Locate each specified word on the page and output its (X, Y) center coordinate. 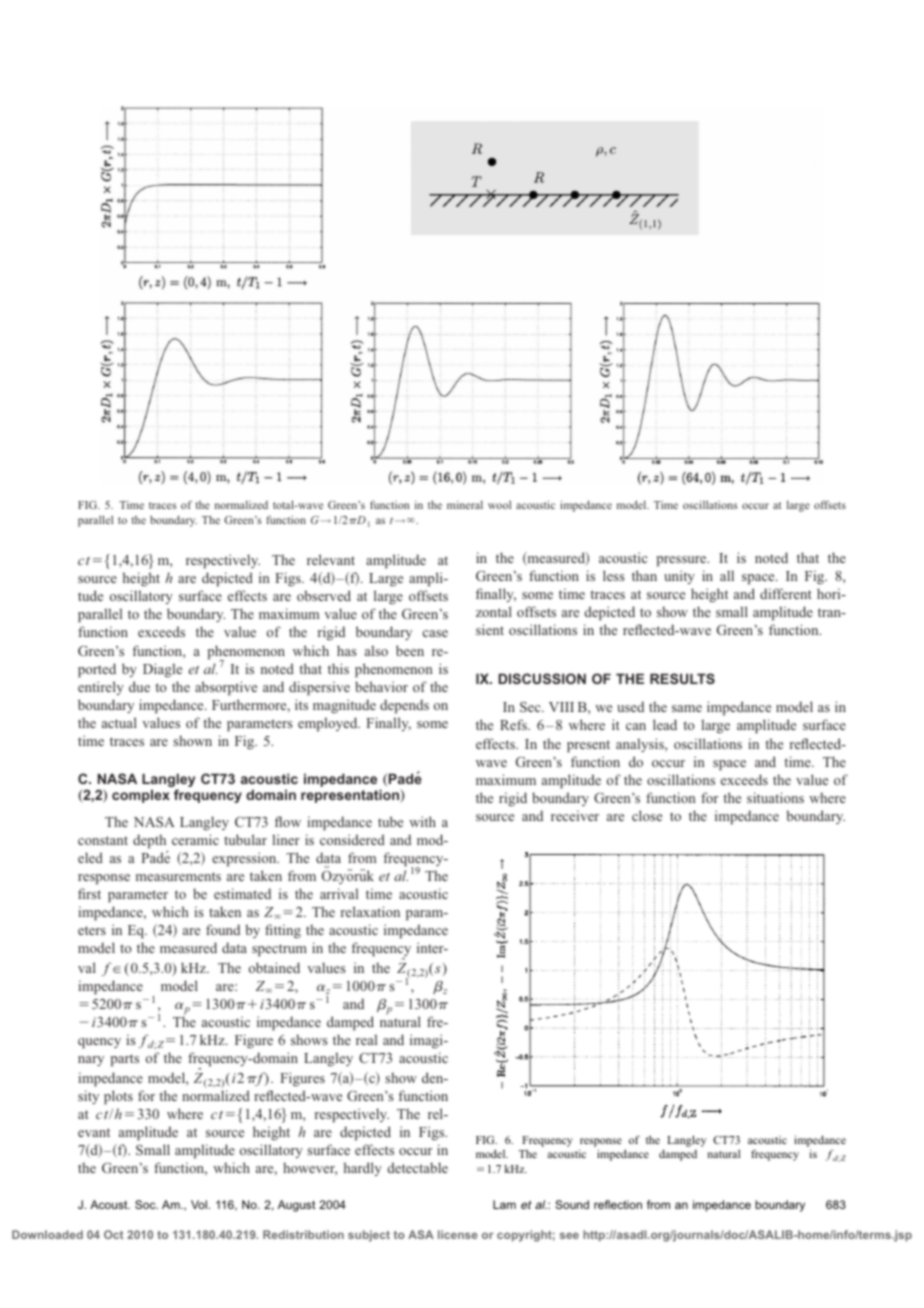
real (366, 1039)
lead (665, 724)
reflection (618, 1204)
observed (324, 595)
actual (119, 722)
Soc (146, 1204)
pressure (683, 561)
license (458, 1234)
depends (404, 706)
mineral (465, 505)
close (647, 815)
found (223, 929)
